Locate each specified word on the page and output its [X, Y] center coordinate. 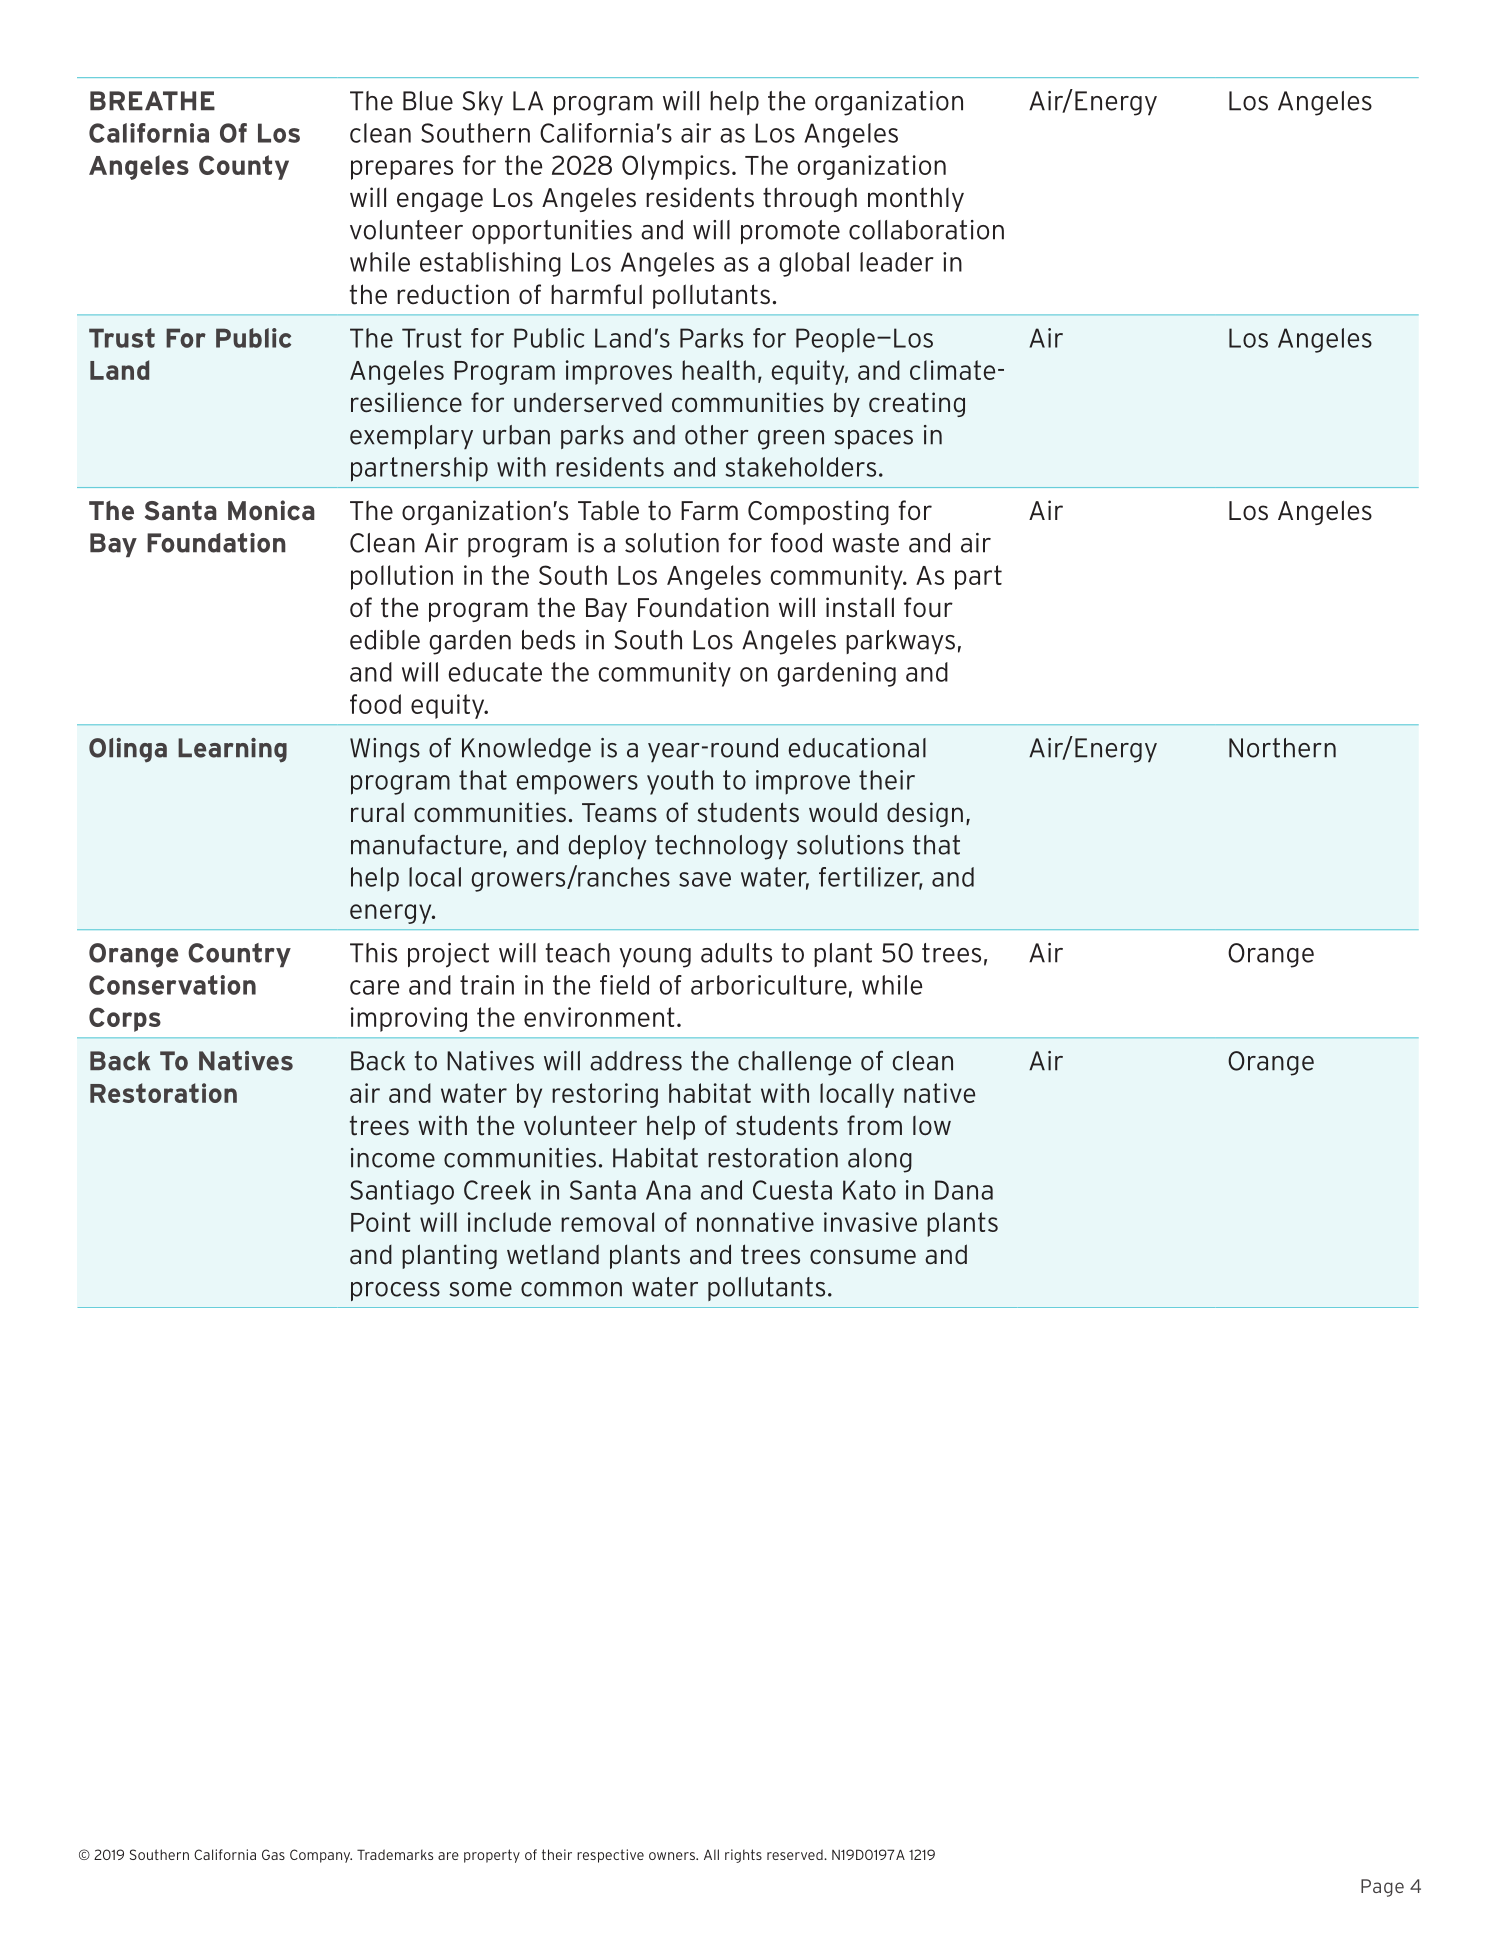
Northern [1282, 748]
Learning [232, 750]
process [395, 1291]
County [244, 167]
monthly [916, 199]
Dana [964, 1190]
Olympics [676, 167]
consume [863, 1257]
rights [743, 1856]
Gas [273, 1854]
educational [857, 748]
